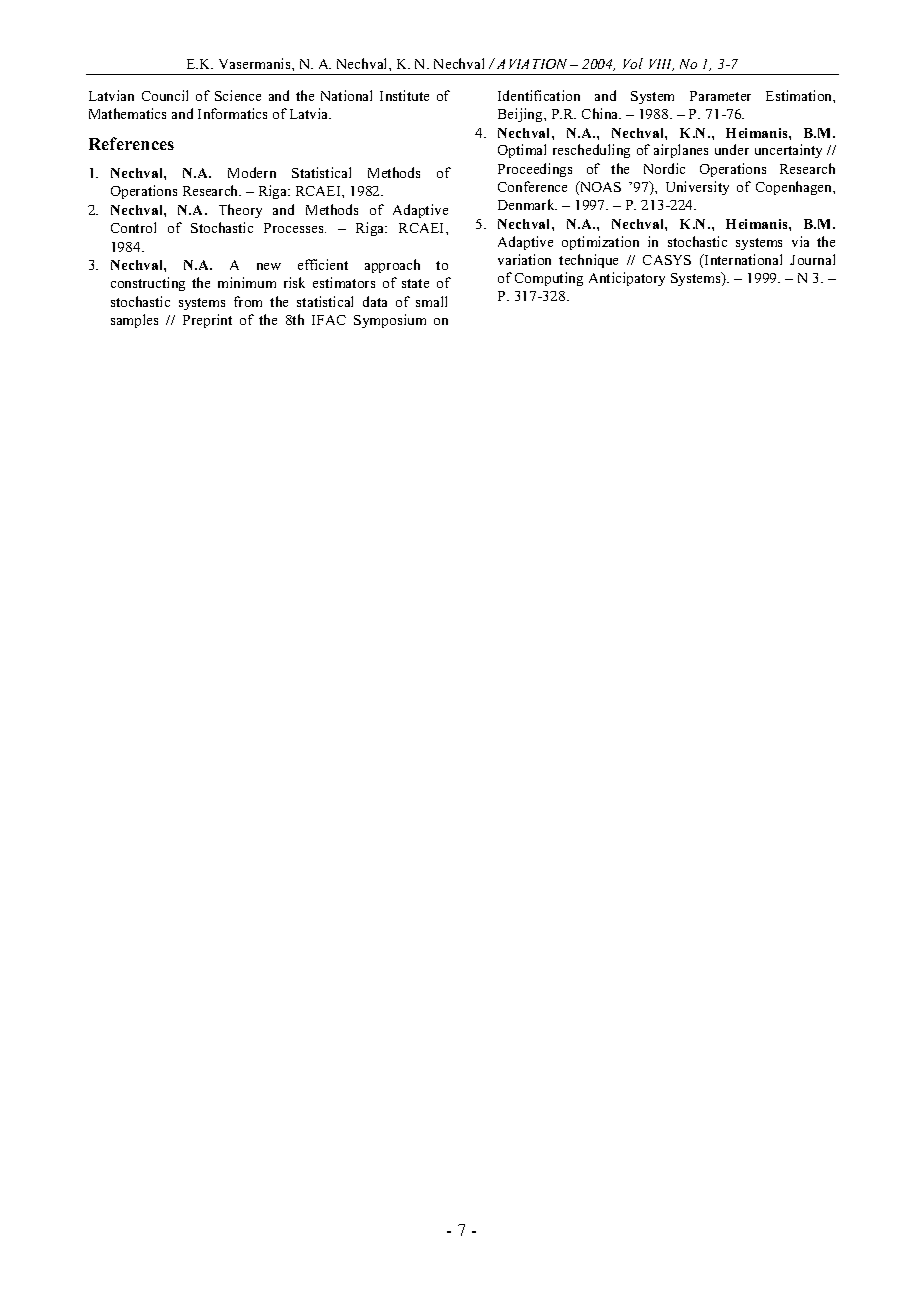 This page has height=1307, width=924. Describe the element at coordinates (732, 149) in the page. I see `under` at that location.
